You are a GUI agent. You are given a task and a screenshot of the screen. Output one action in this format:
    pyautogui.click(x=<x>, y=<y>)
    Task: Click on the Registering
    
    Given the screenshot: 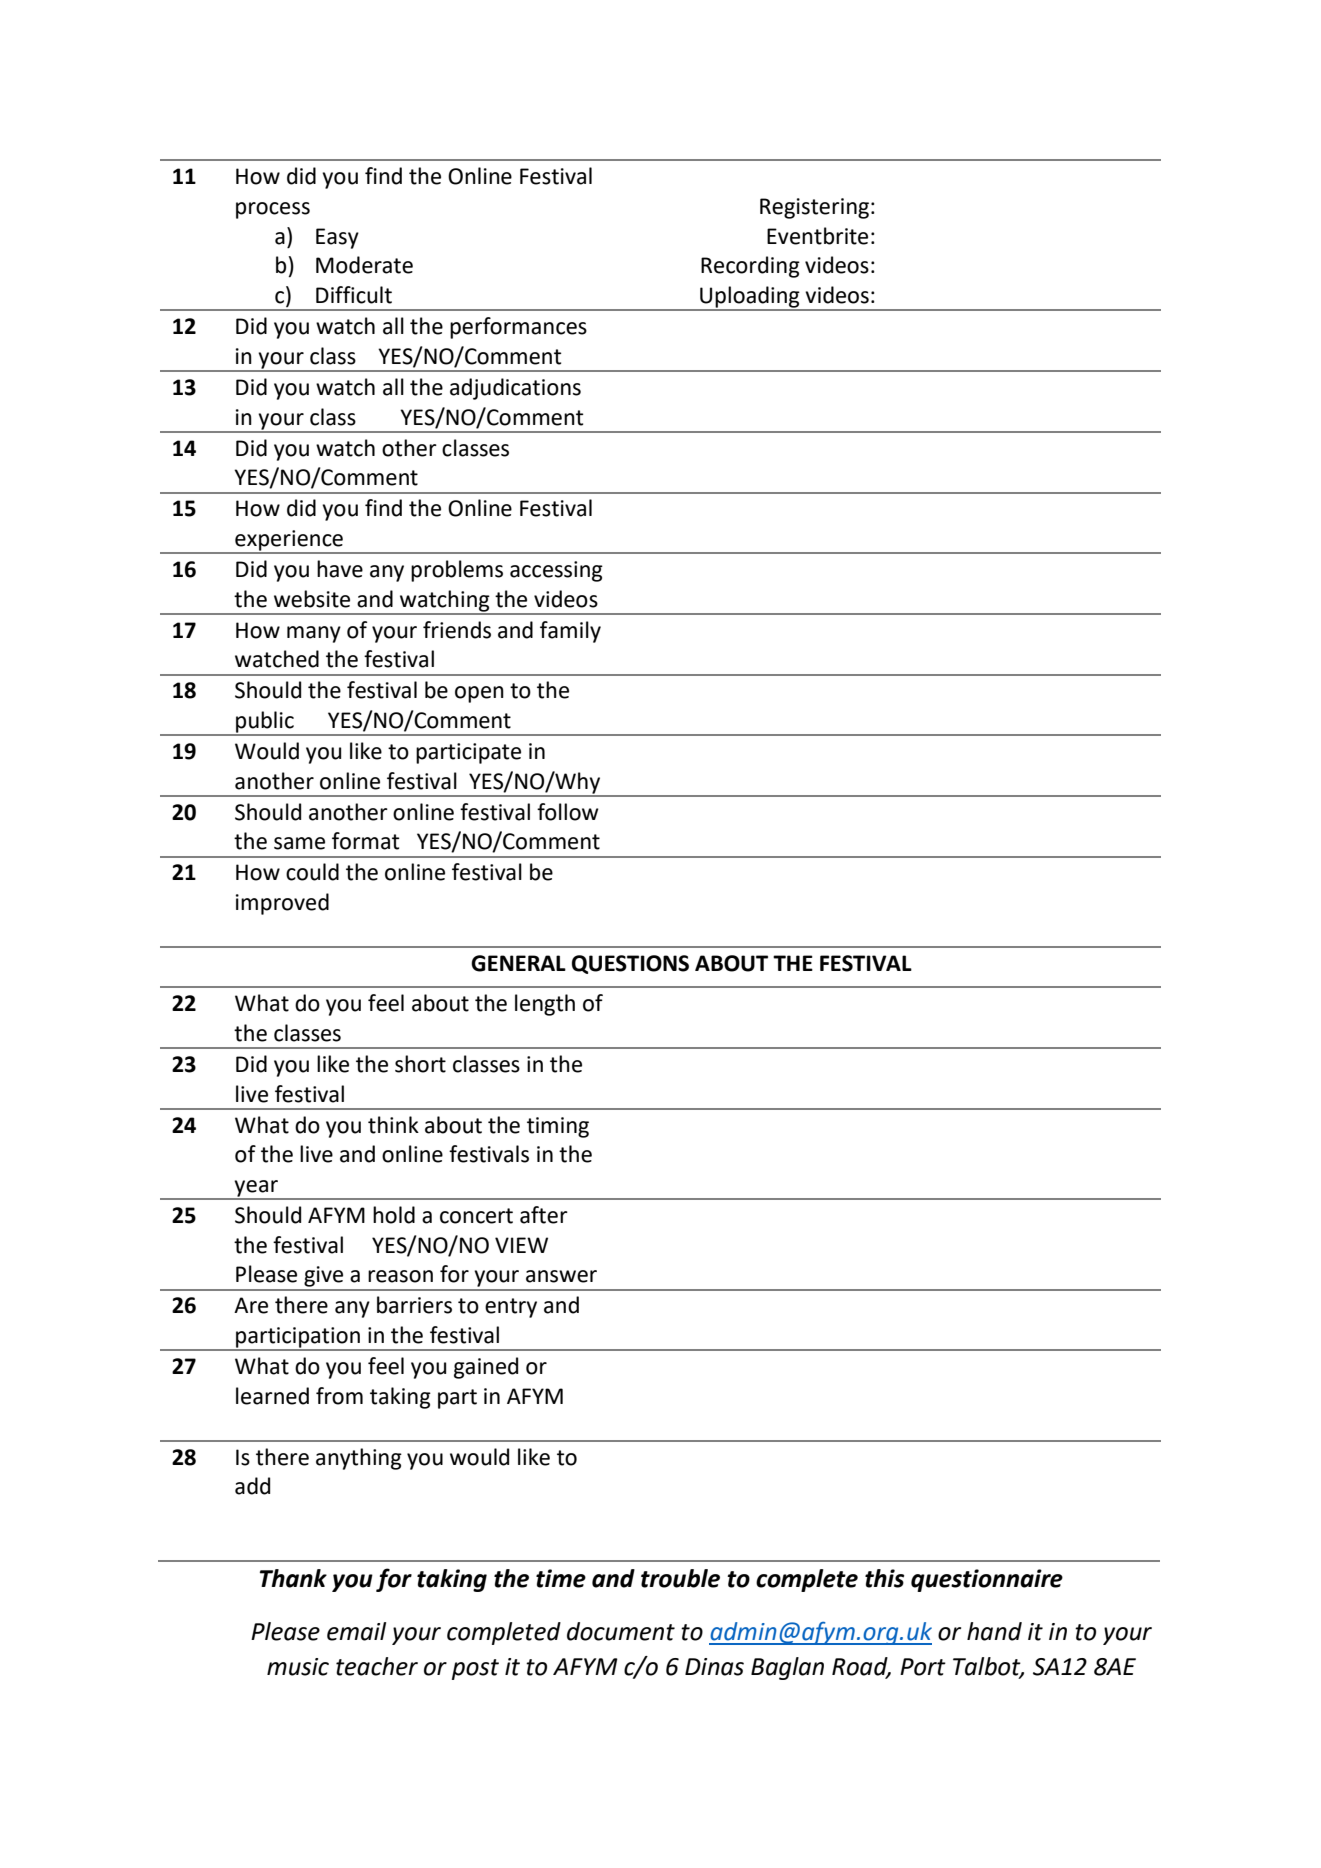 What is the action you would take?
    pyautogui.click(x=814, y=208)
